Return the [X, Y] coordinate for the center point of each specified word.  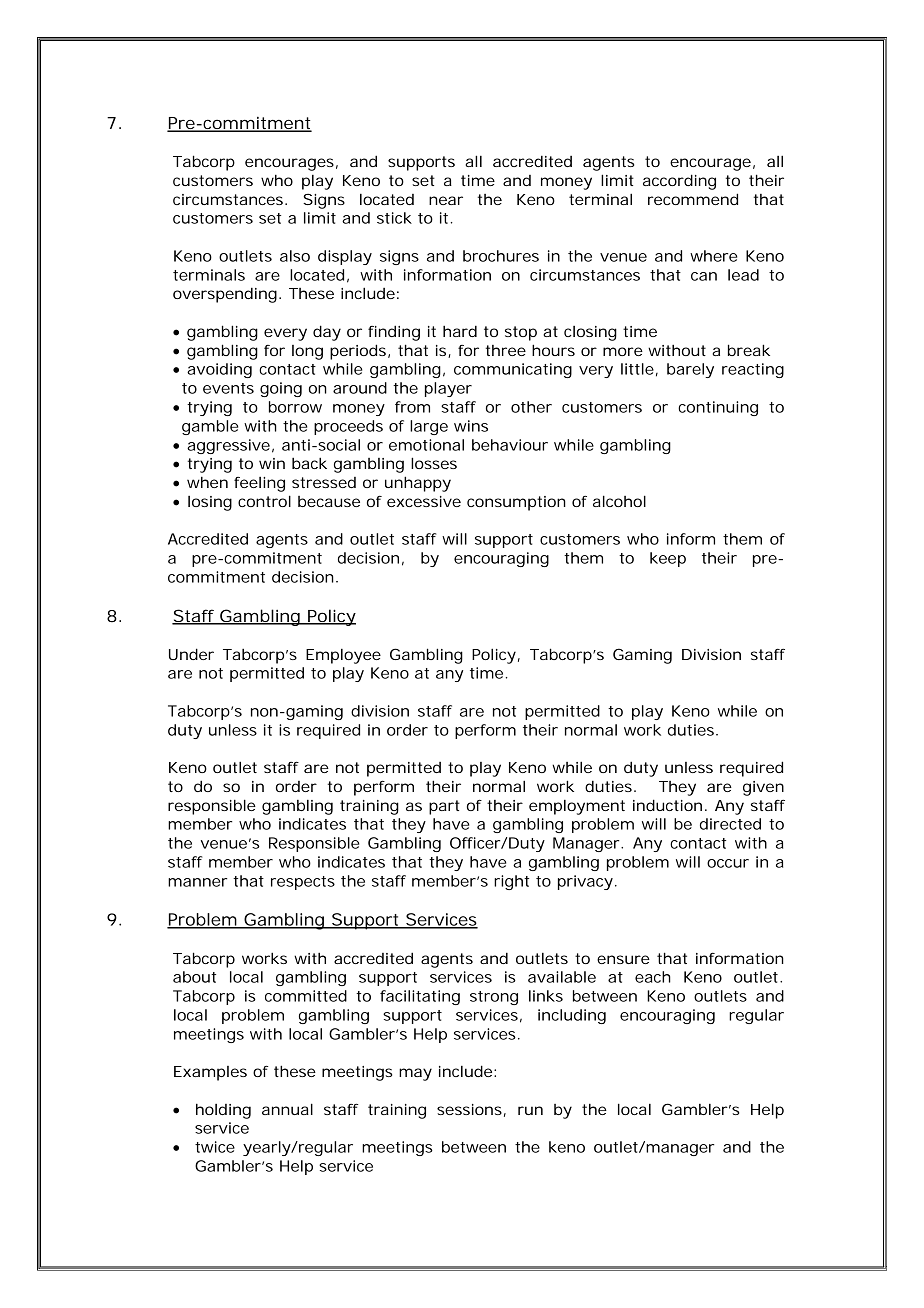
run [530, 1110]
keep [668, 559]
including [572, 1016]
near [446, 200]
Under [191, 654]
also [295, 256]
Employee [343, 656]
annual [287, 1109]
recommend [693, 199]
